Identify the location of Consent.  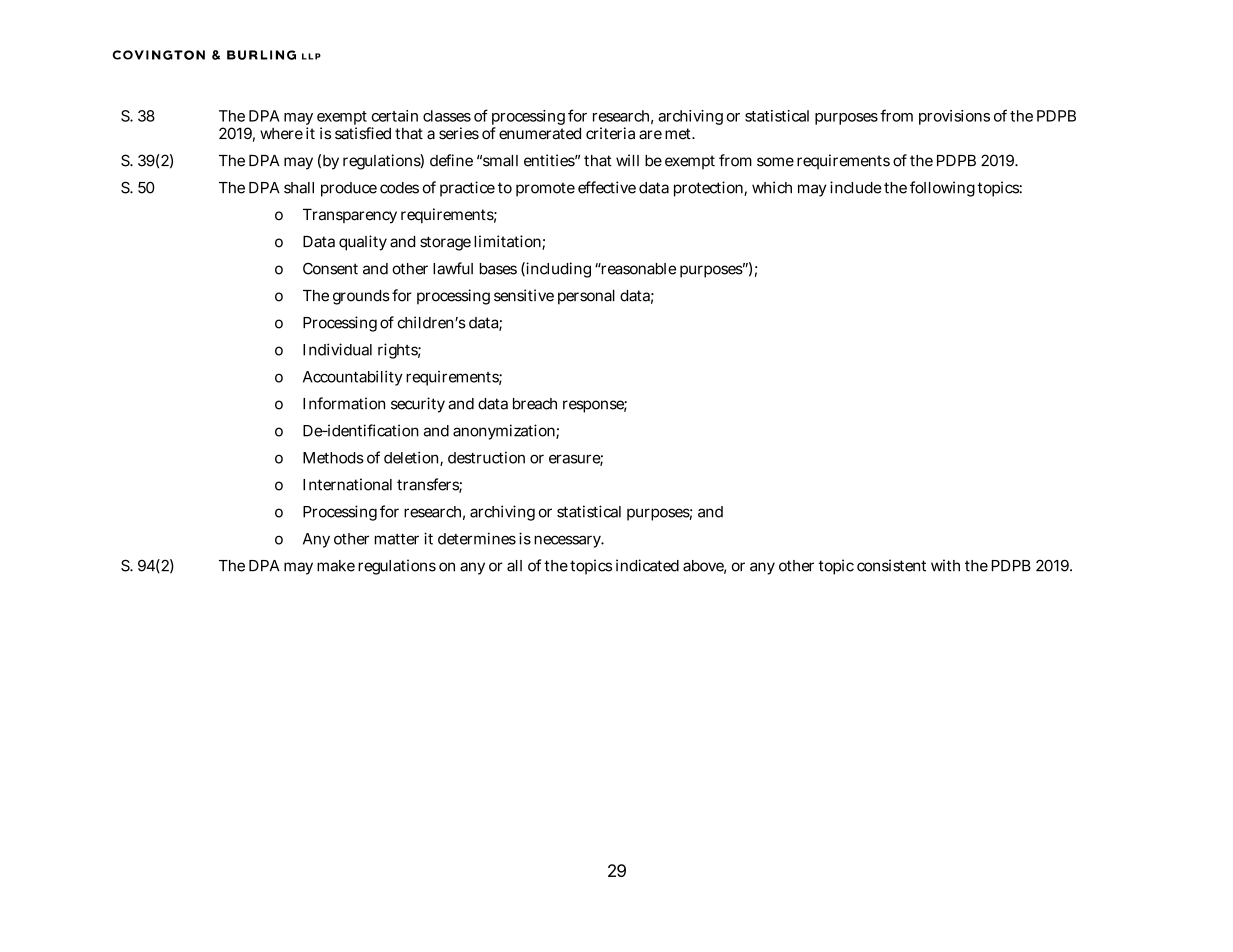
(330, 268).
